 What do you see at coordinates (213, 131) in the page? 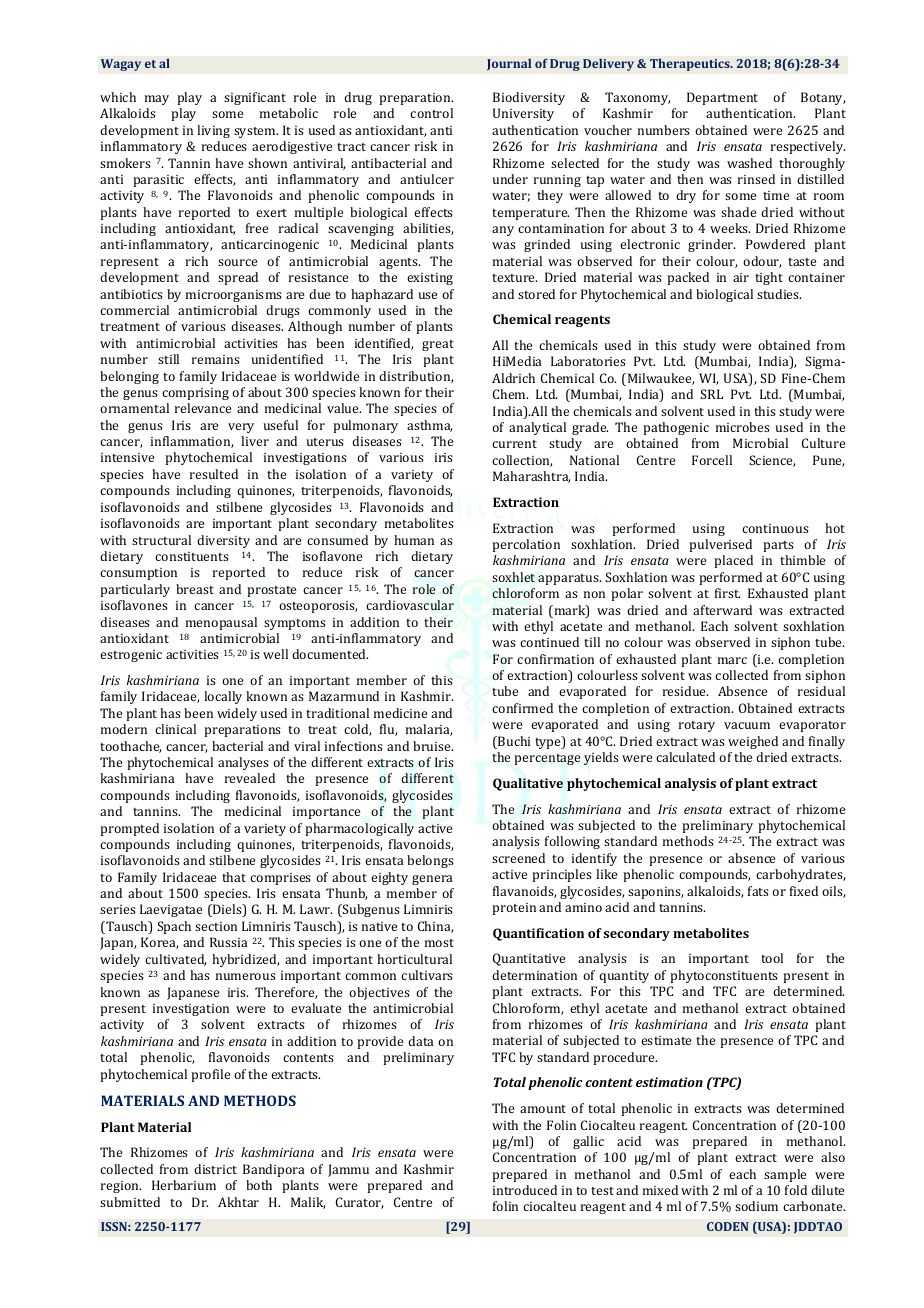
I see `living` at bounding box center [213, 131].
